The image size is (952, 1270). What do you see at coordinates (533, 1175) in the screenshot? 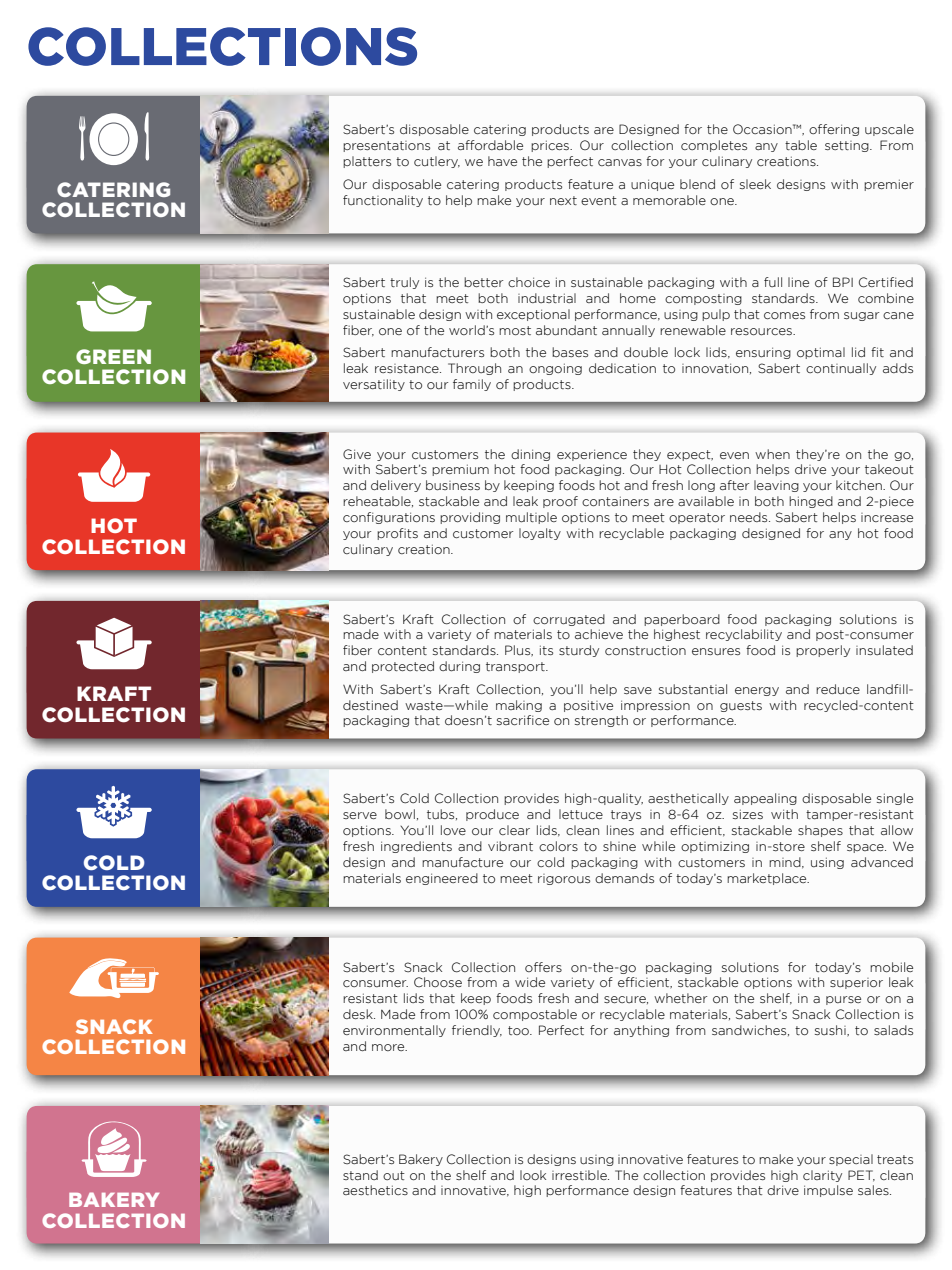
I see `look` at bounding box center [533, 1175].
